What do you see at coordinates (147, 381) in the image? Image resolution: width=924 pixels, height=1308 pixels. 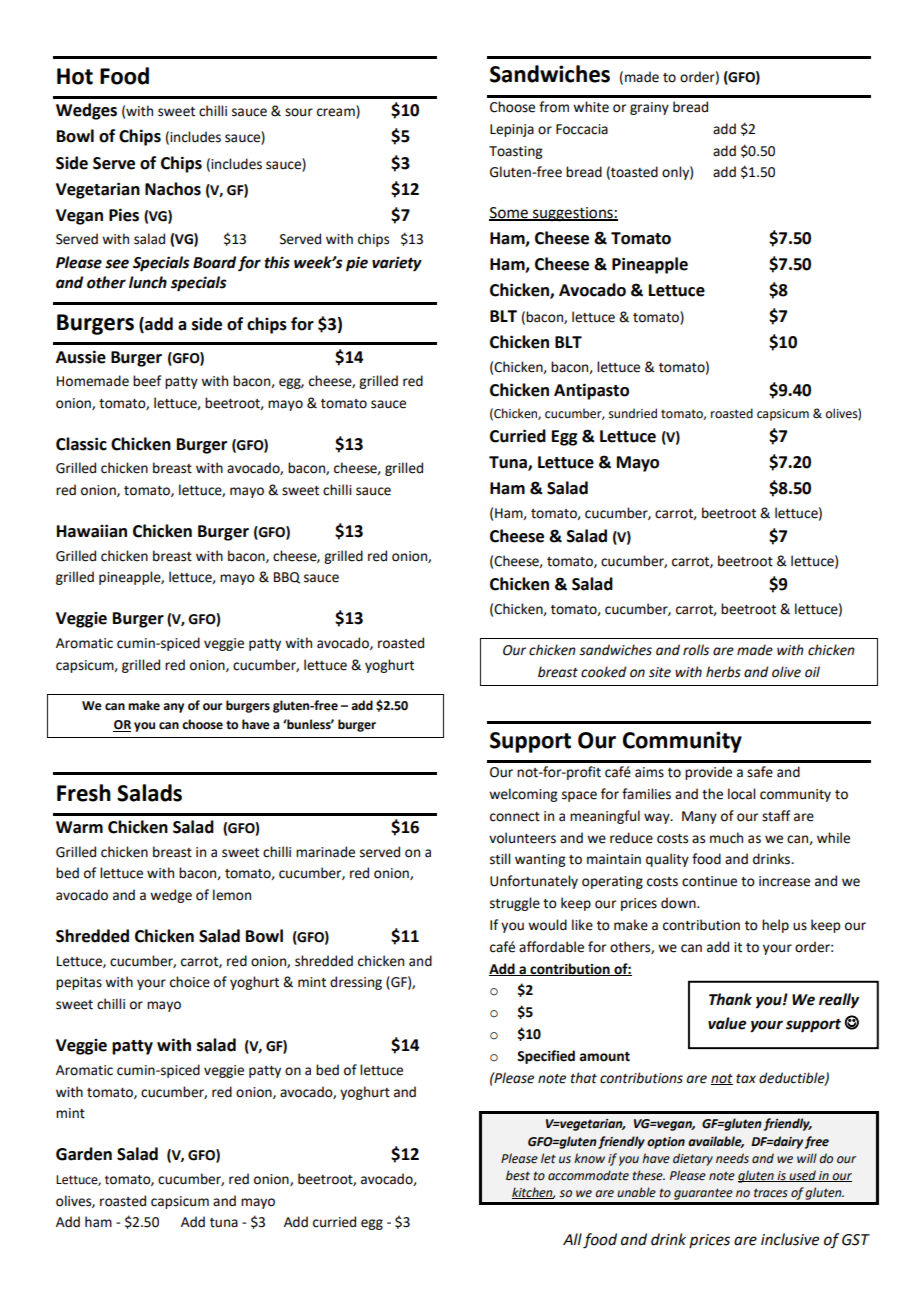 I see `beef` at bounding box center [147, 381].
